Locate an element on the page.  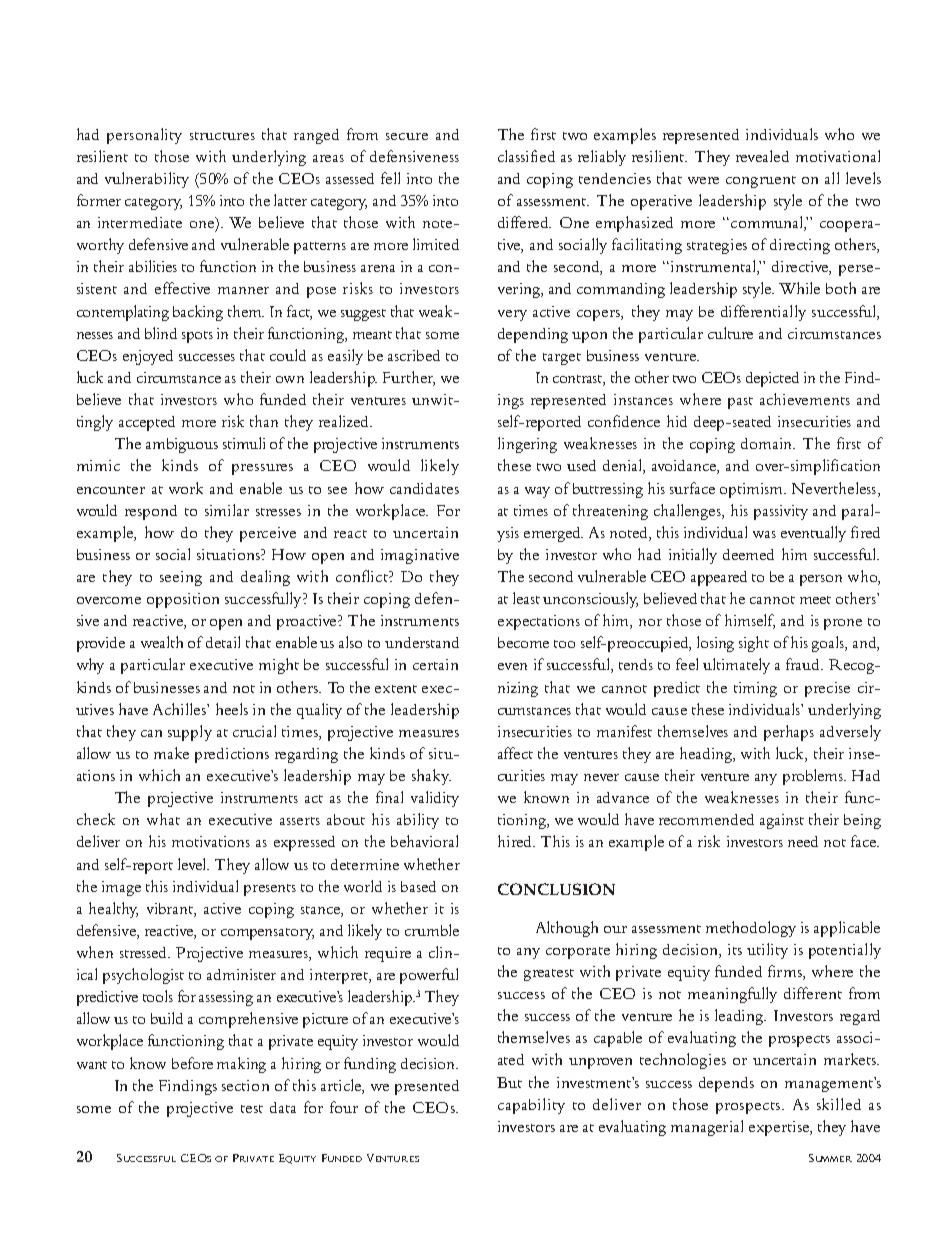
depicted is located at coordinates (772, 379).
